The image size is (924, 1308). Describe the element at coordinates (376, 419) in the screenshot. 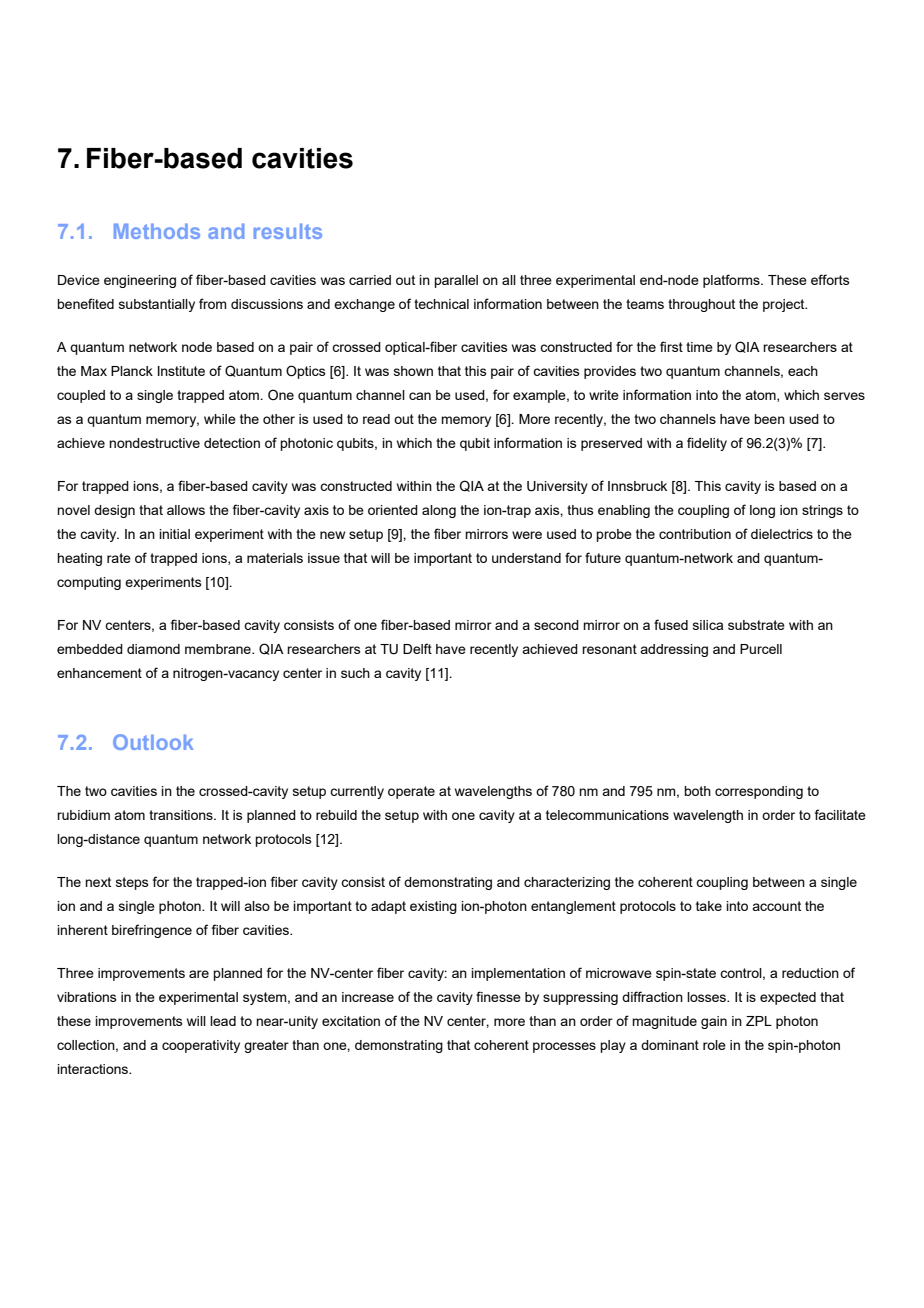

I see `read` at that location.
